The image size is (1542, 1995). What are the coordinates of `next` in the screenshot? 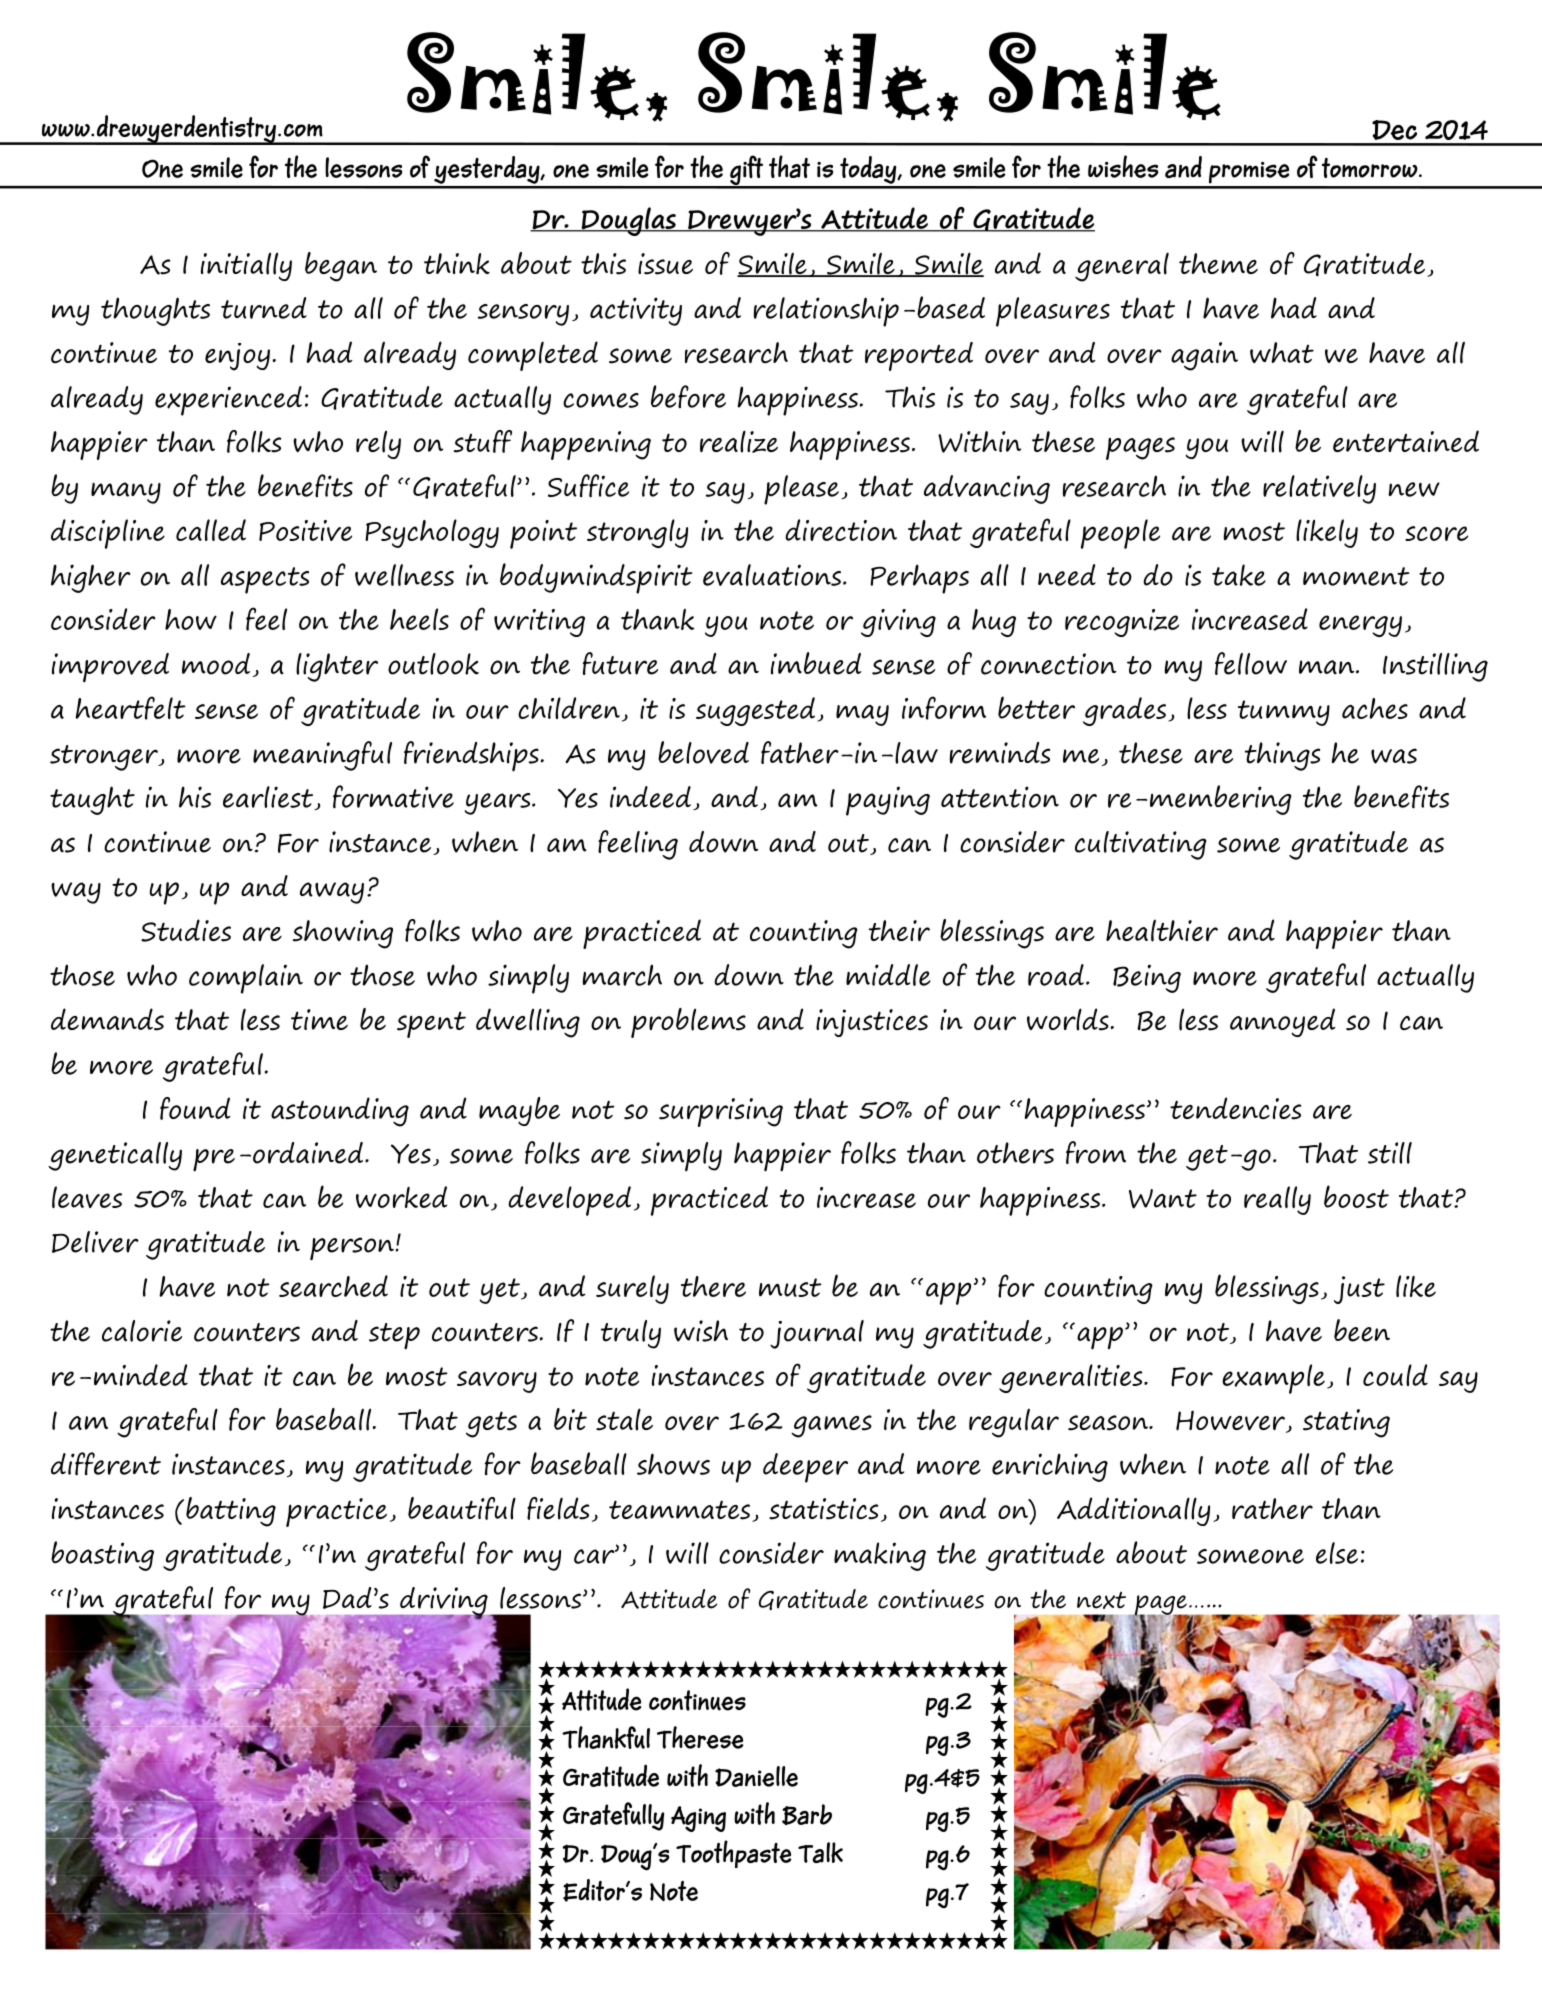 It's located at (1101, 1600).
